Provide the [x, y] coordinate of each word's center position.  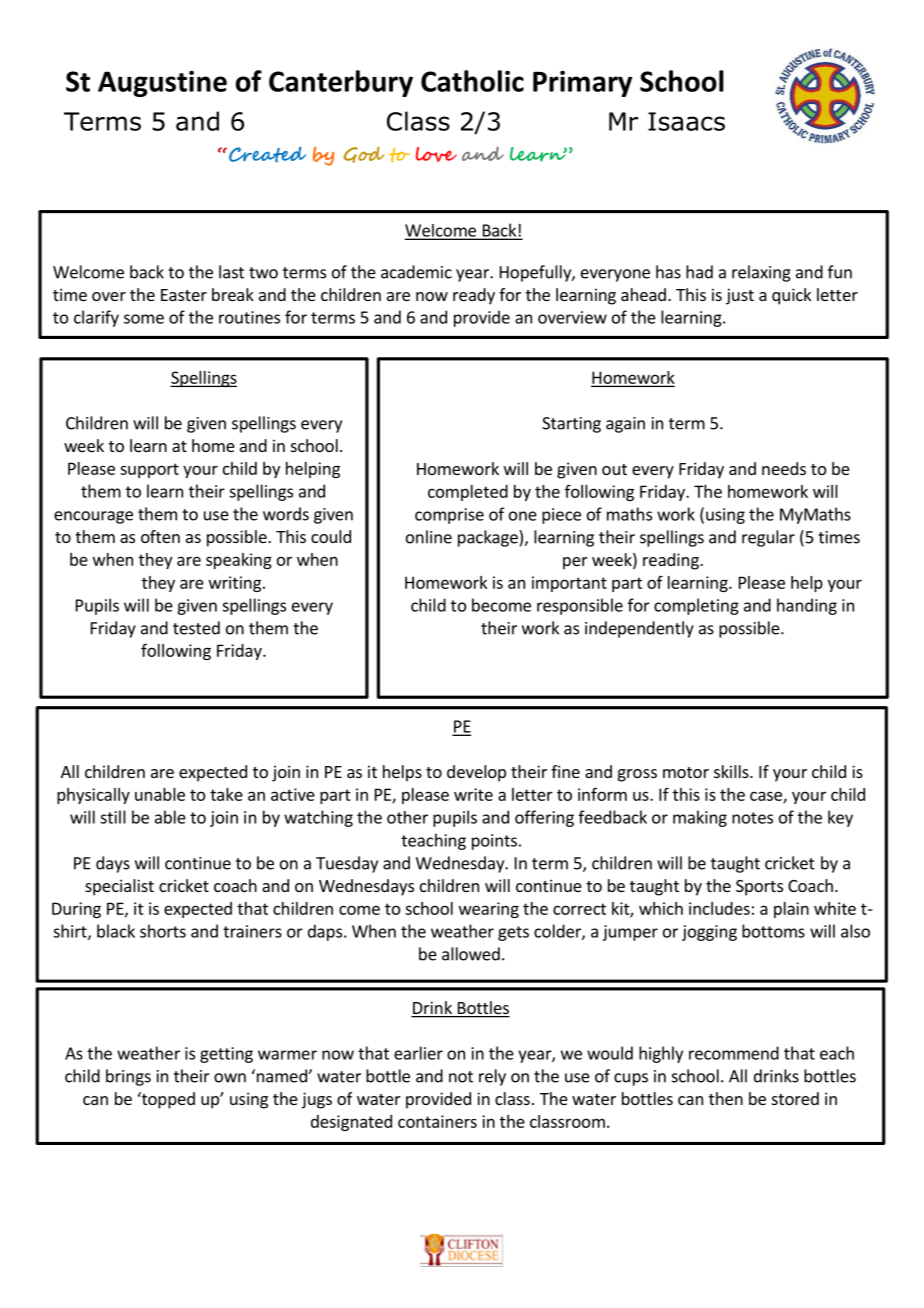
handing [807, 606]
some [144, 319]
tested [196, 628]
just [740, 296]
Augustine [162, 84]
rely [492, 1077]
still [113, 817]
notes [752, 818]
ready [474, 296]
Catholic [472, 81]
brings [128, 1077]
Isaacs [686, 121]
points [494, 842]
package [489, 538]
